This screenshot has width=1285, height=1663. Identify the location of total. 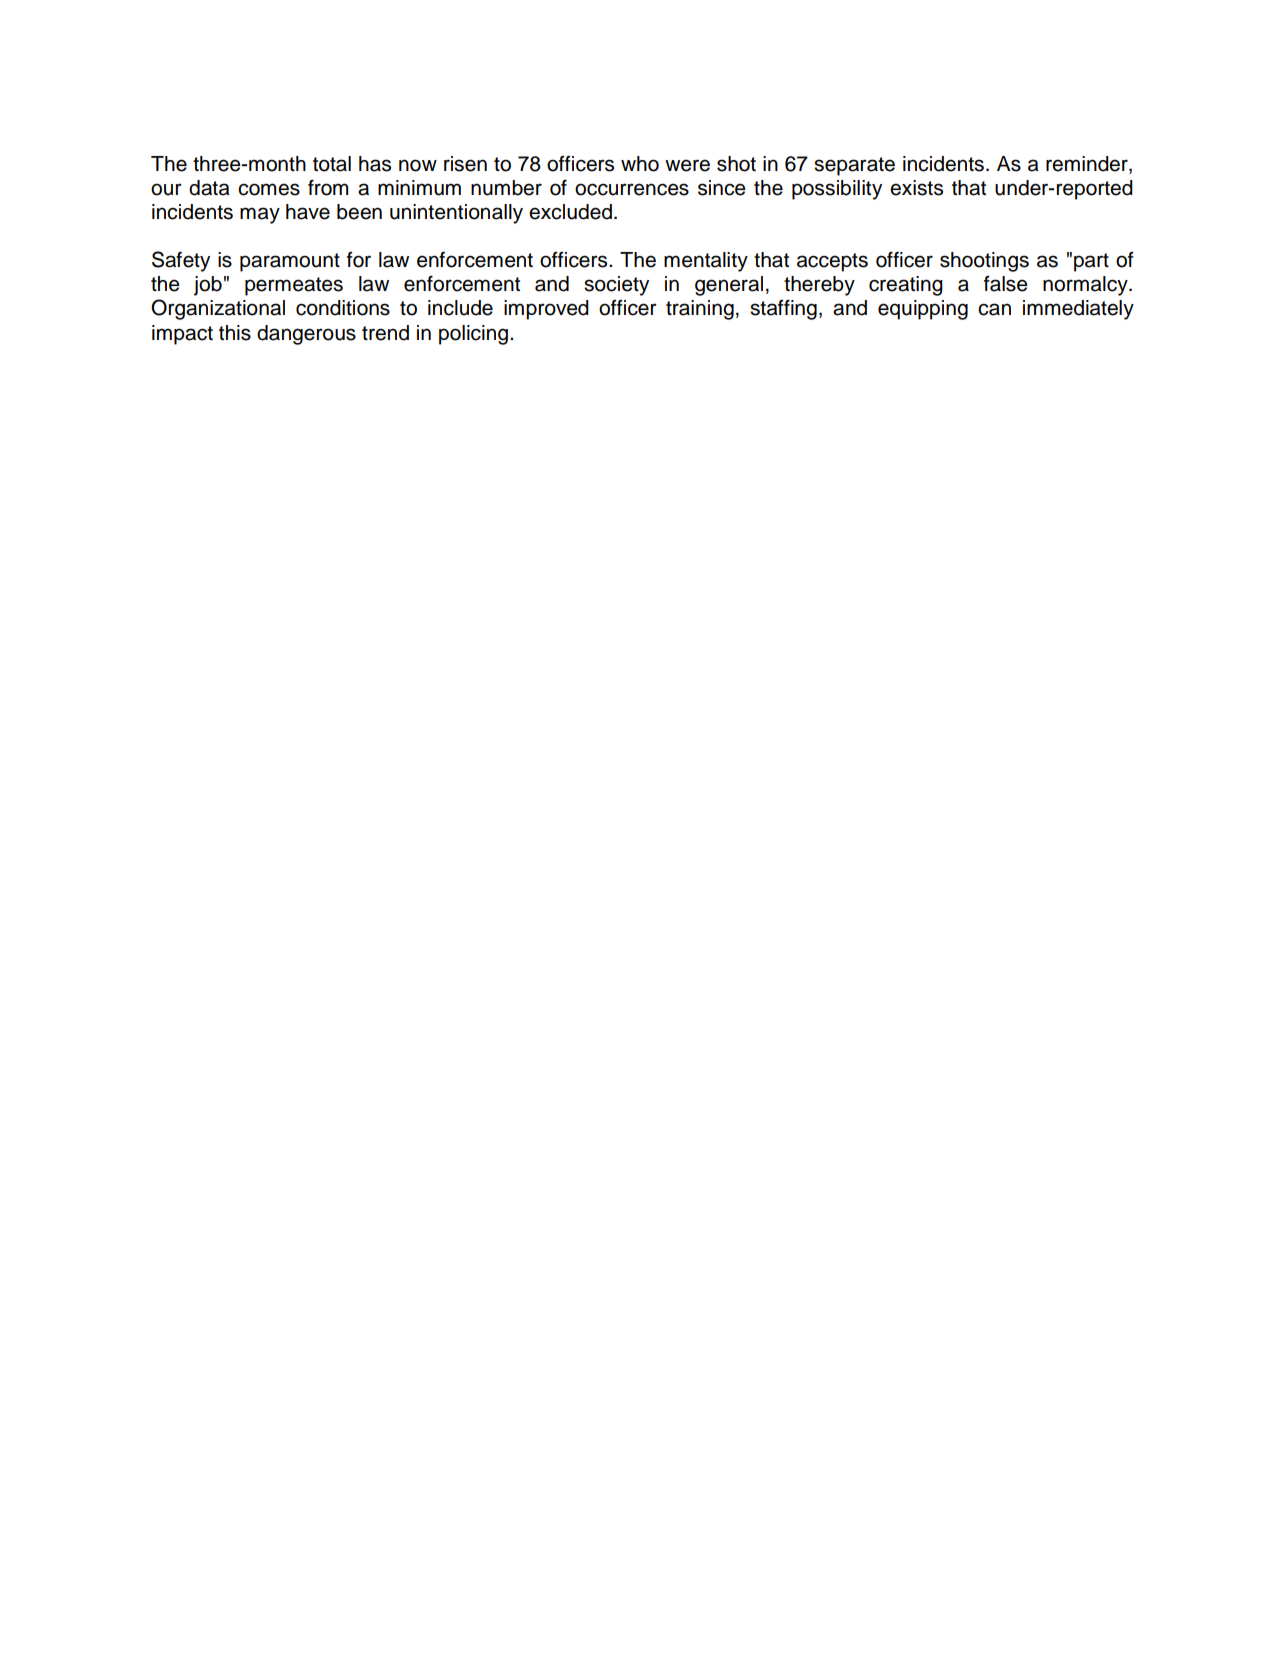
(332, 164).
